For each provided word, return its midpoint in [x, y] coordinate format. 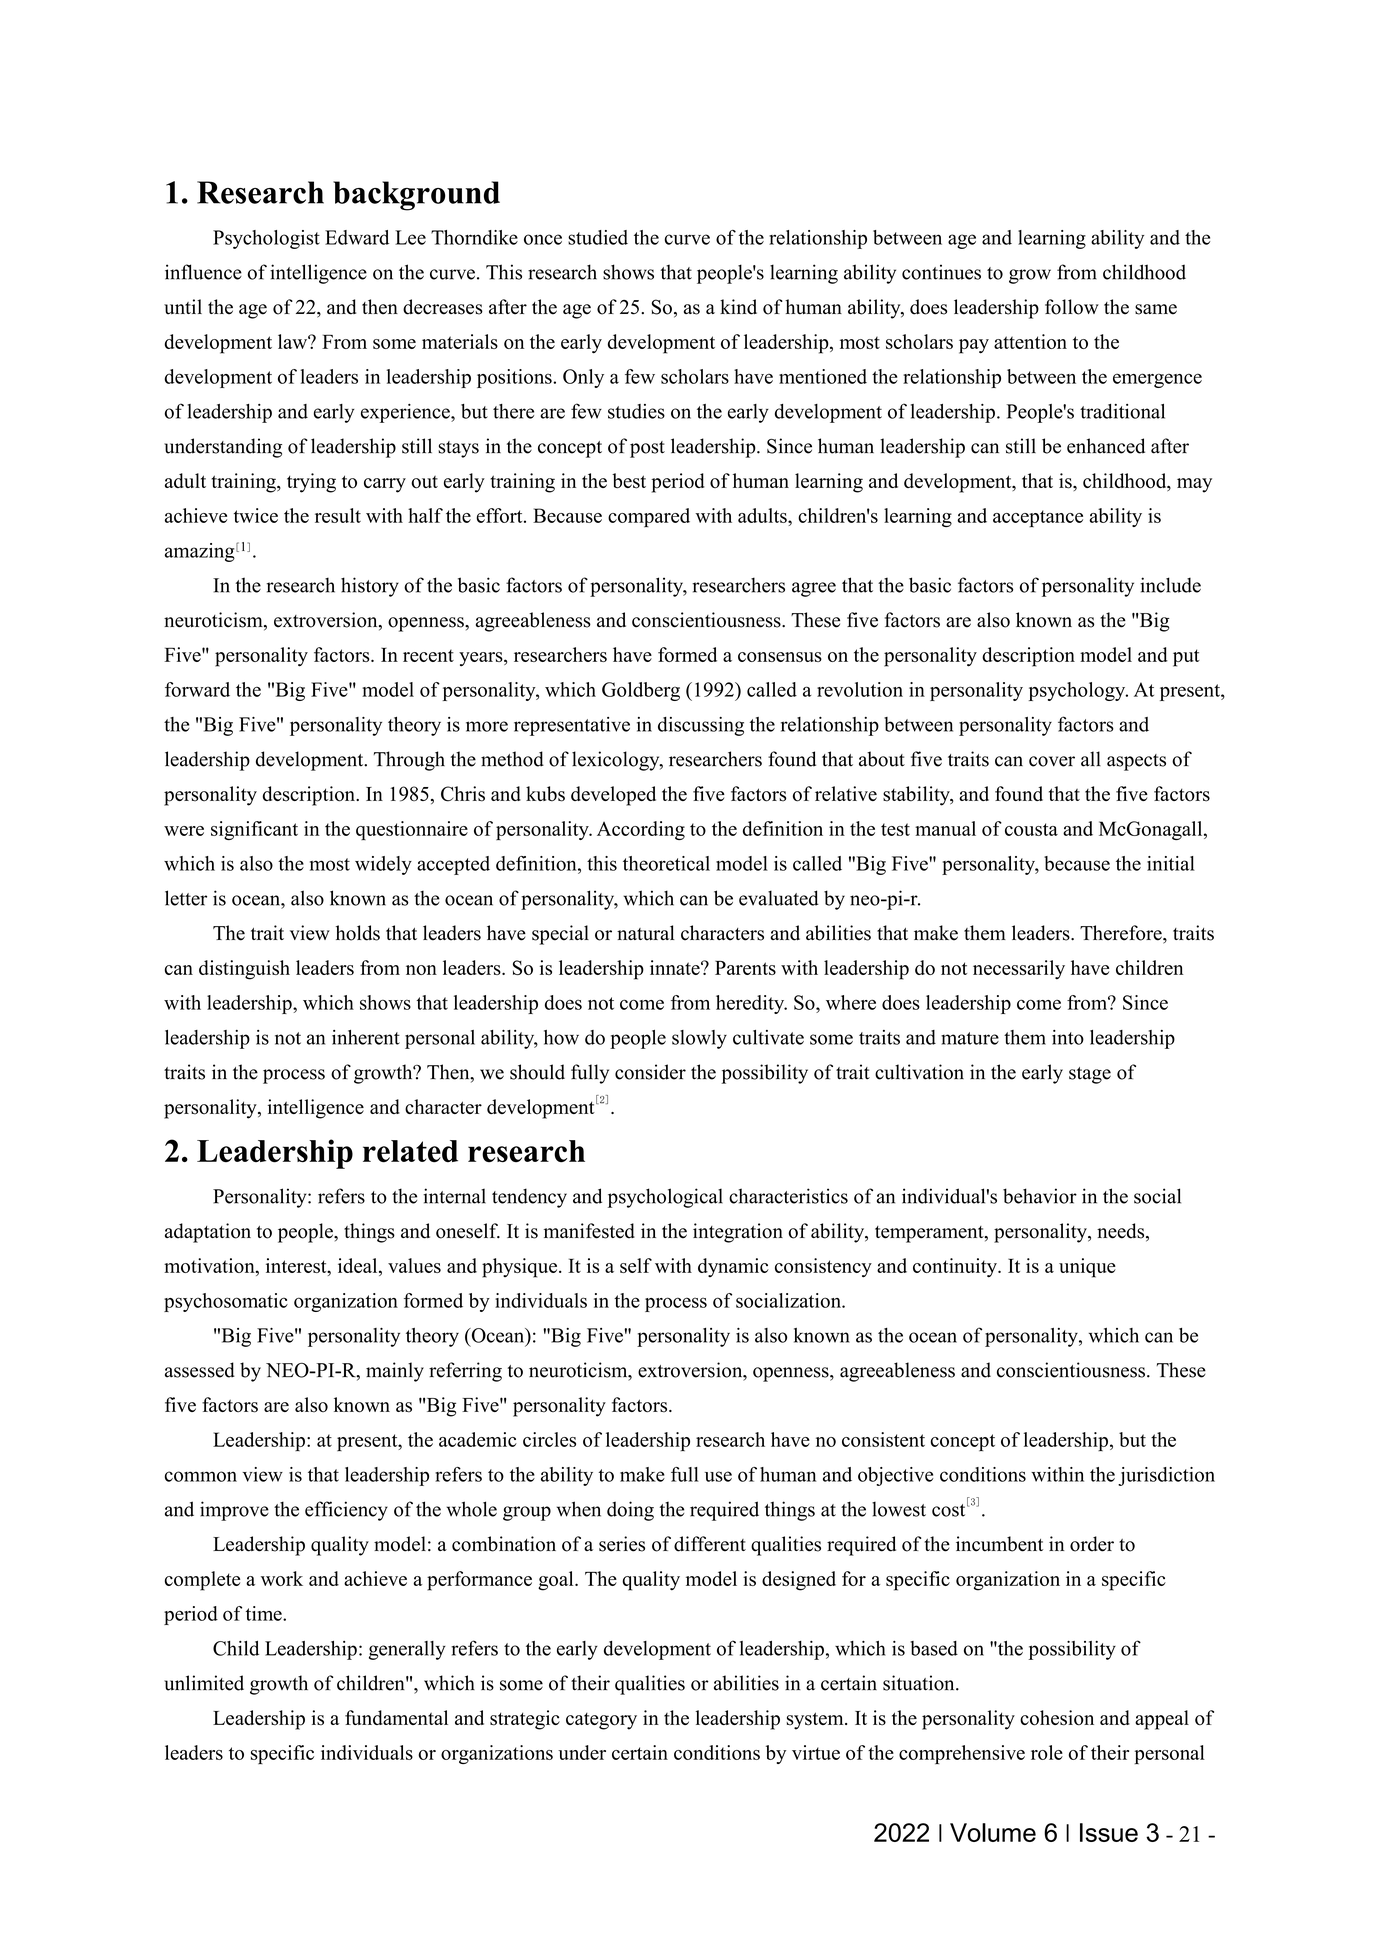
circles [549, 1439]
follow [1072, 307]
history [370, 587]
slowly [699, 1039]
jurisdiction [1166, 1476]
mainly [395, 1372]
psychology [1078, 691]
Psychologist [266, 239]
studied [598, 237]
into [1068, 1037]
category [601, 1721]
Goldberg [641, 691]
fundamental [396, 1717]
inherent [366, 1037]
